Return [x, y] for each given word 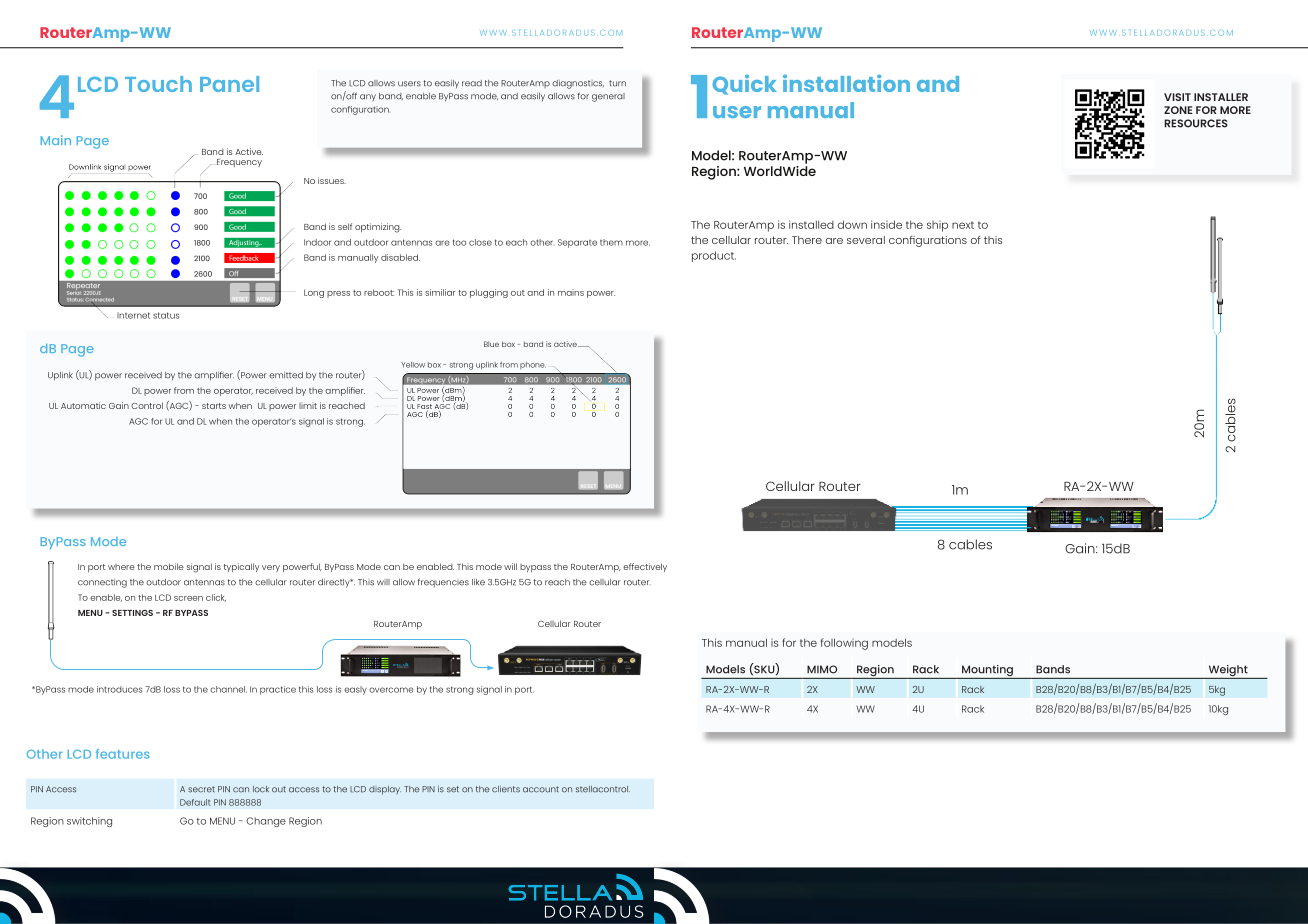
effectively [645, 567]
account [541, 789]
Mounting [987, 672]
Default [195, 802]
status [166, 315]
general [608, 97]
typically [241, 567]
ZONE [1178, 110]
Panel [229, 84]
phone [533, 365]
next [963, 225]
